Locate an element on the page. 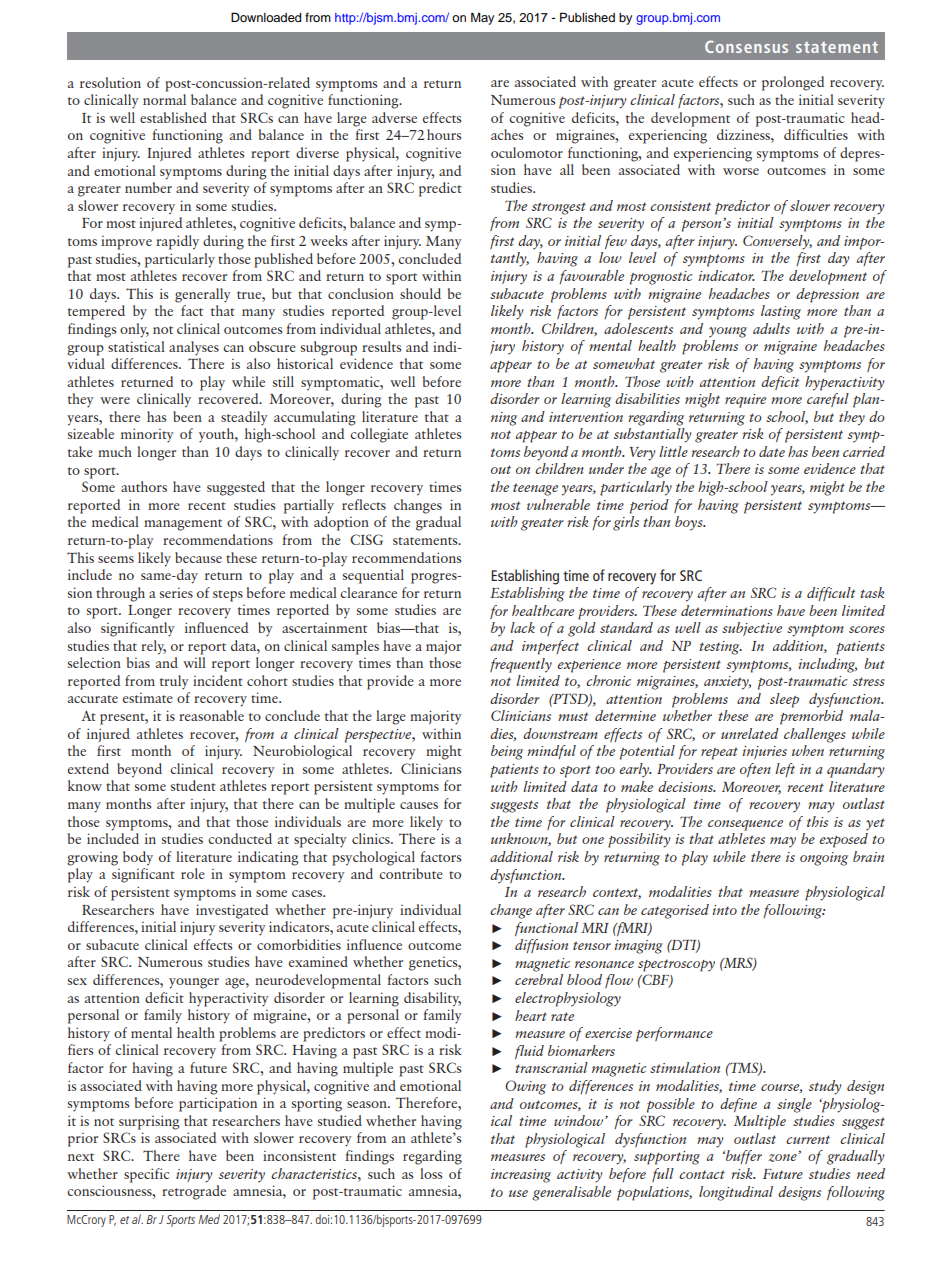  left is located at coordinates (785, 770).
